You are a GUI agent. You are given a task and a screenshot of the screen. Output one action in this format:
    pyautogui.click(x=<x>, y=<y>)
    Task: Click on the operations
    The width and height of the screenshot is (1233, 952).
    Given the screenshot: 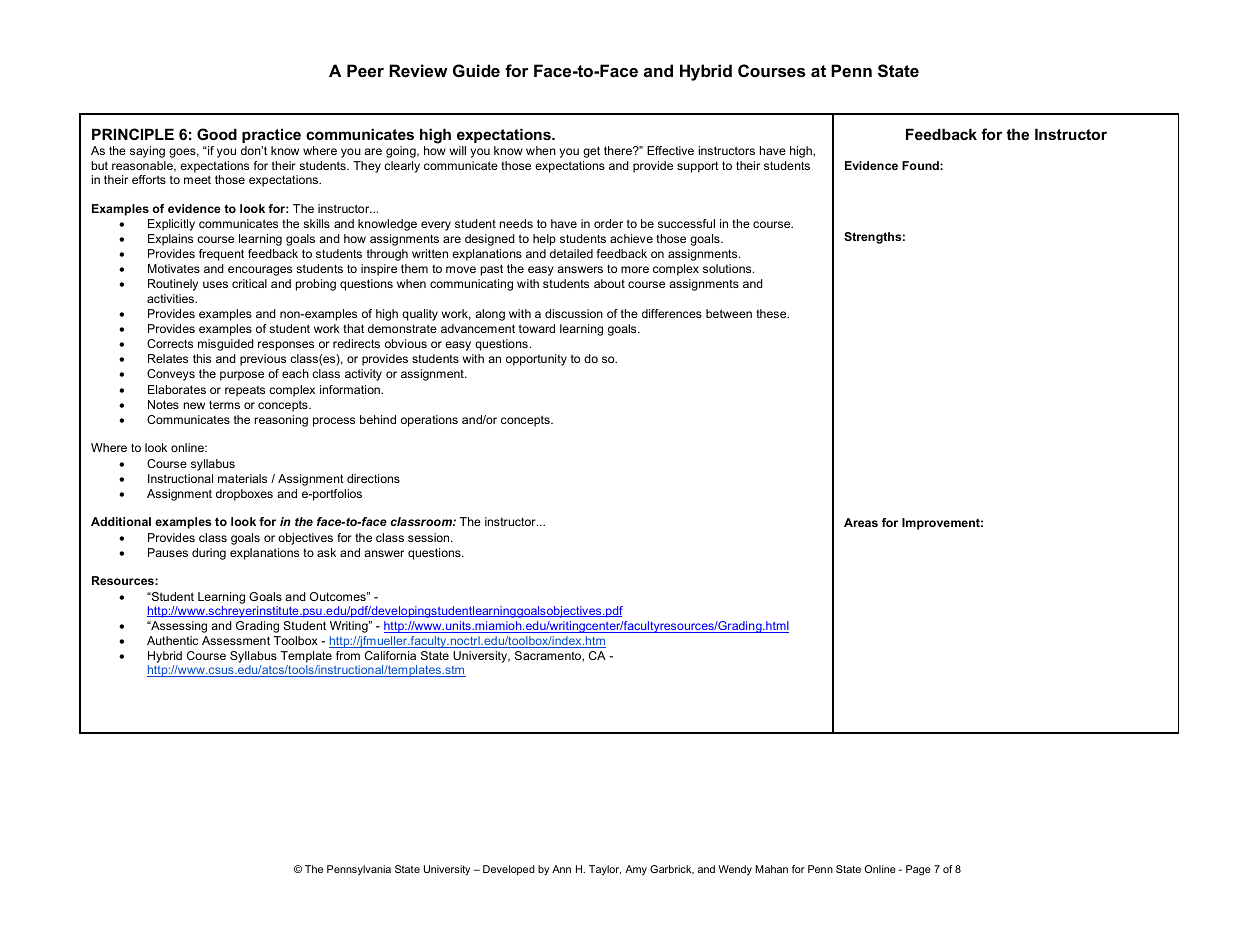 What is the action you would take?
    pyautogui.click(x=429, y=421)
